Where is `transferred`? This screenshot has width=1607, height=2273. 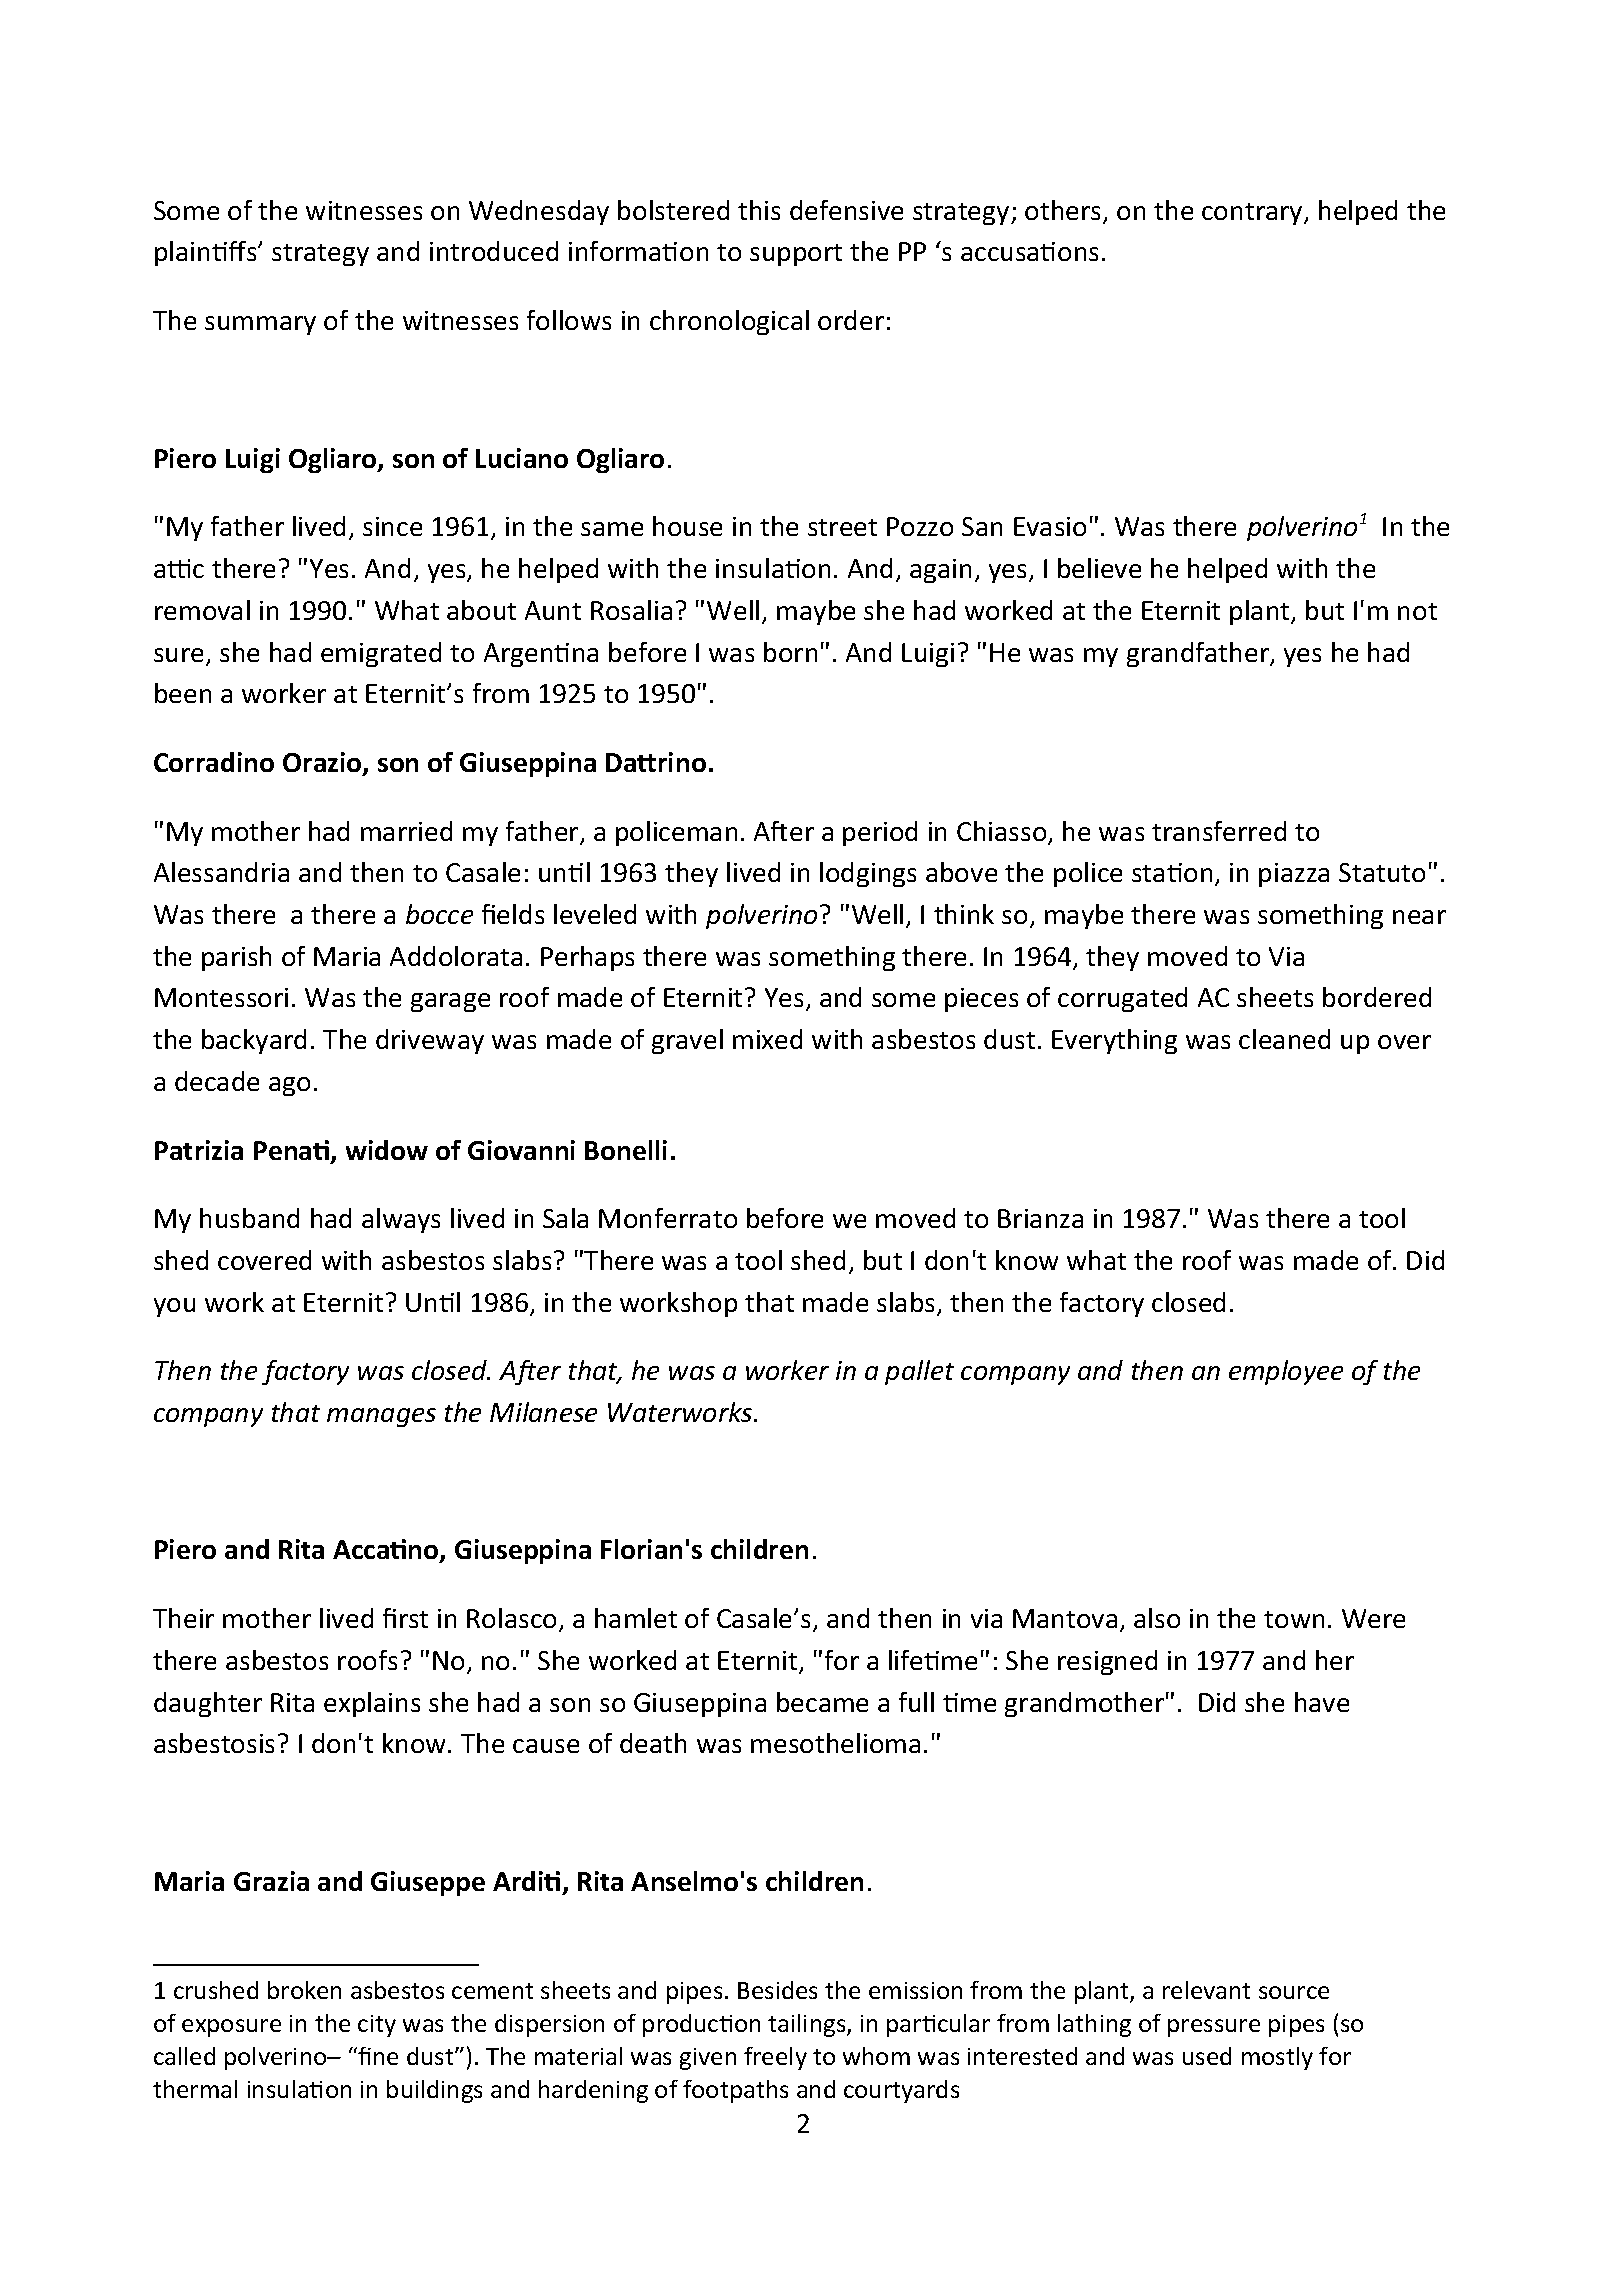 transferred is located at coordinates (1219, 831).
